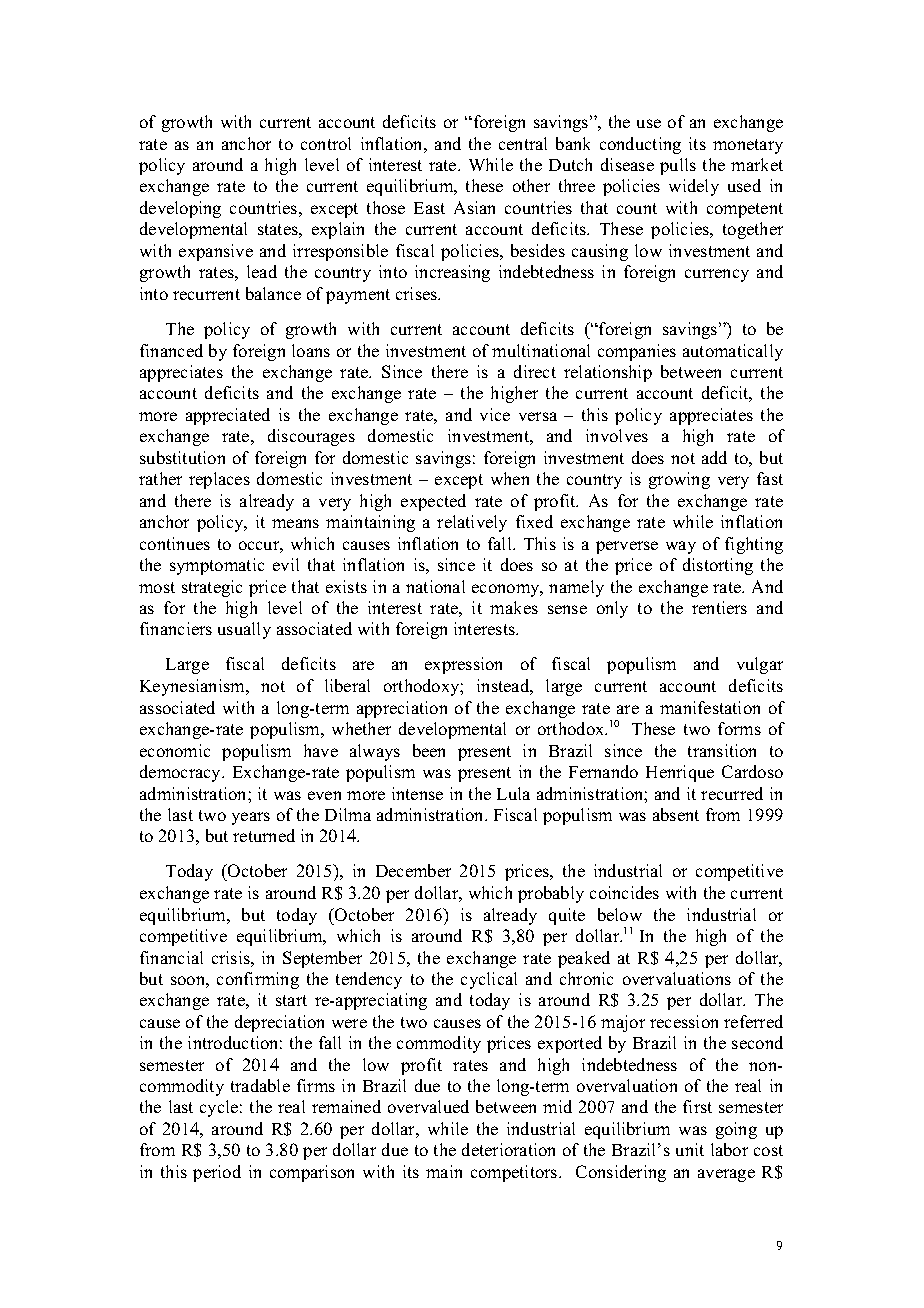 The height and width of the screenshot is (1308, 924). Describe the element at coordinates (463, 665) in the screenshot. I see `expression` at that location.
